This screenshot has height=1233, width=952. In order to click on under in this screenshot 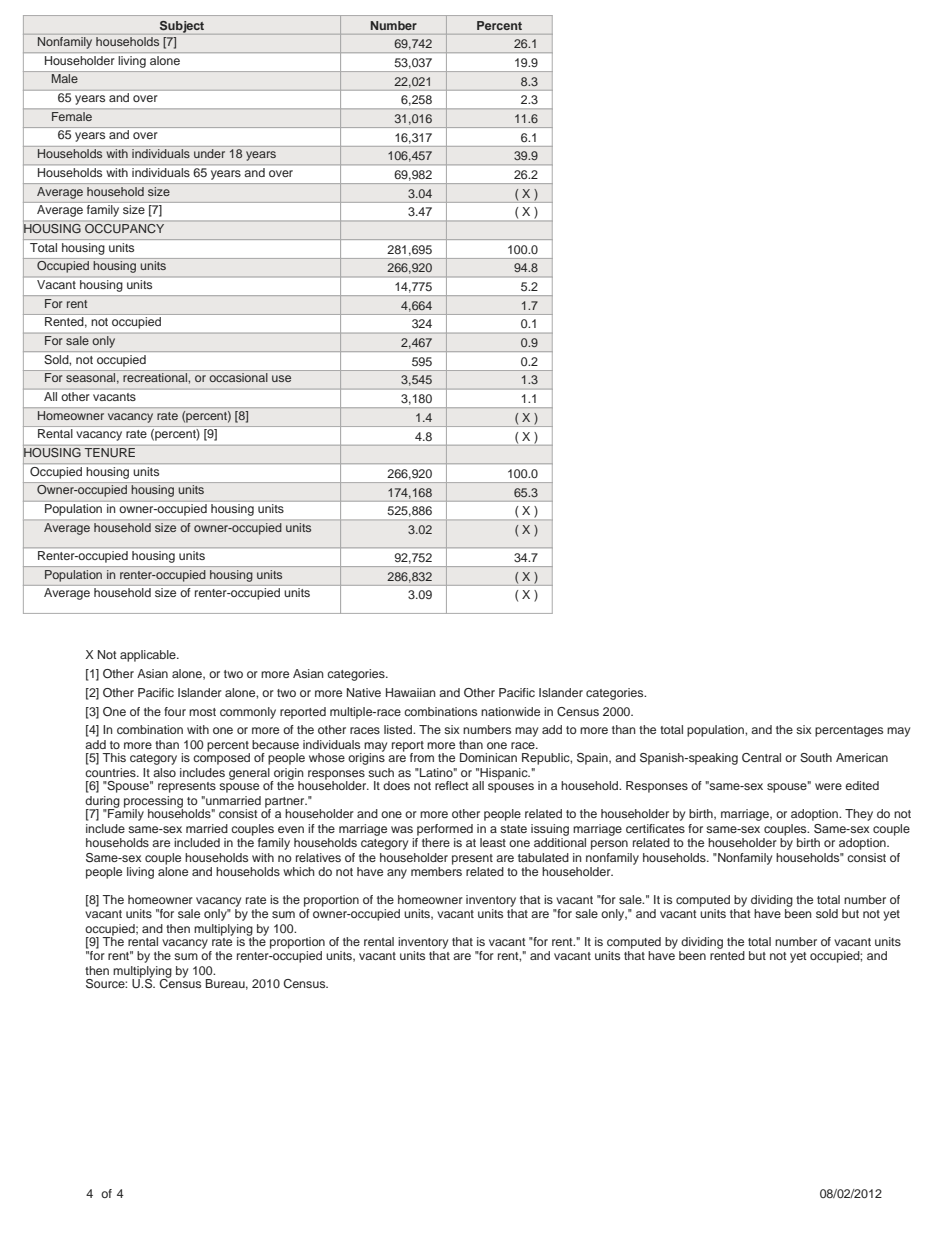, I will do `click(209, 153)`.
